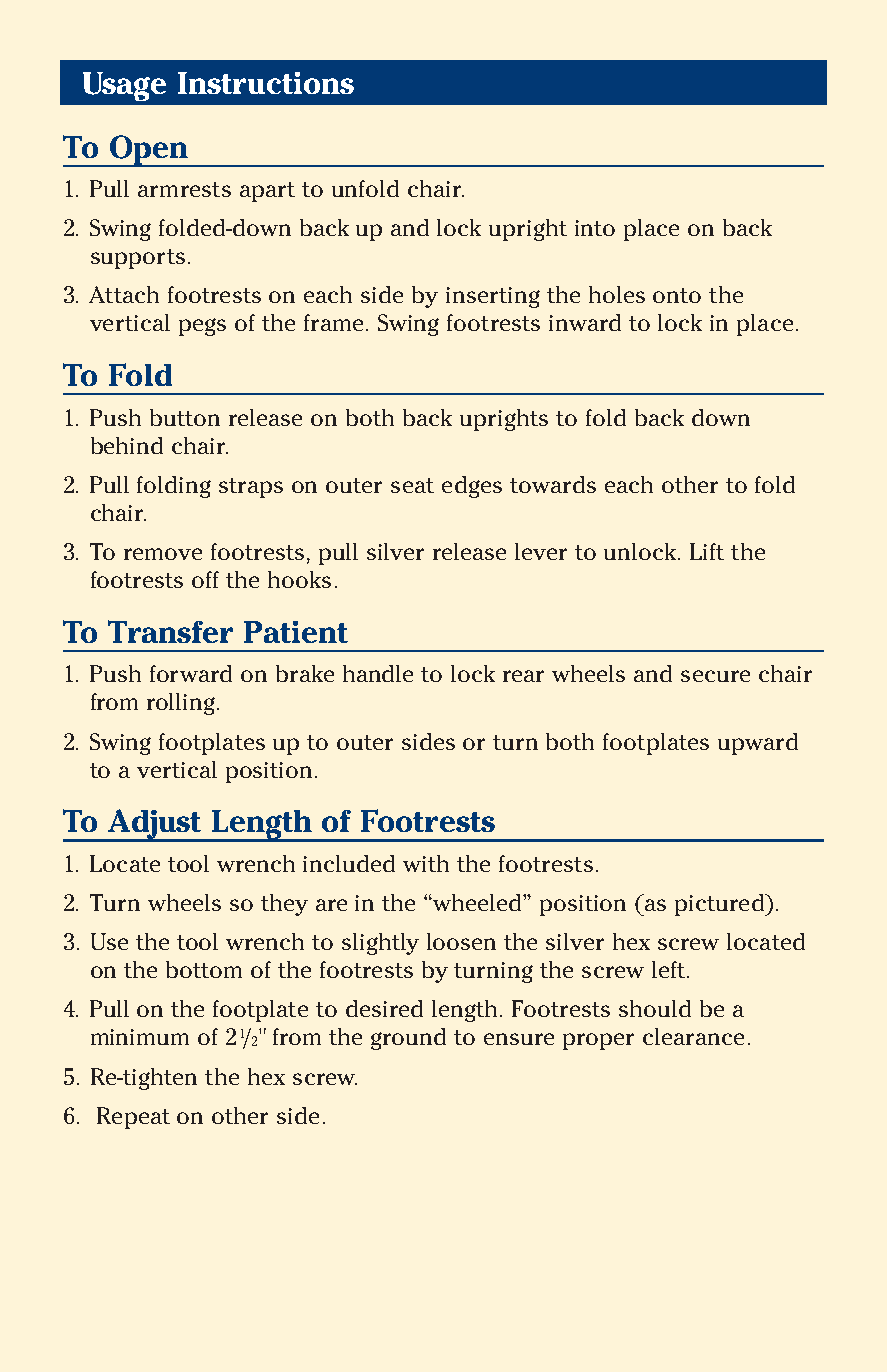 This document has height=1372, width=887. Describe the element at coordinates (408, 1039) in the document. I see `ground` at that location.
